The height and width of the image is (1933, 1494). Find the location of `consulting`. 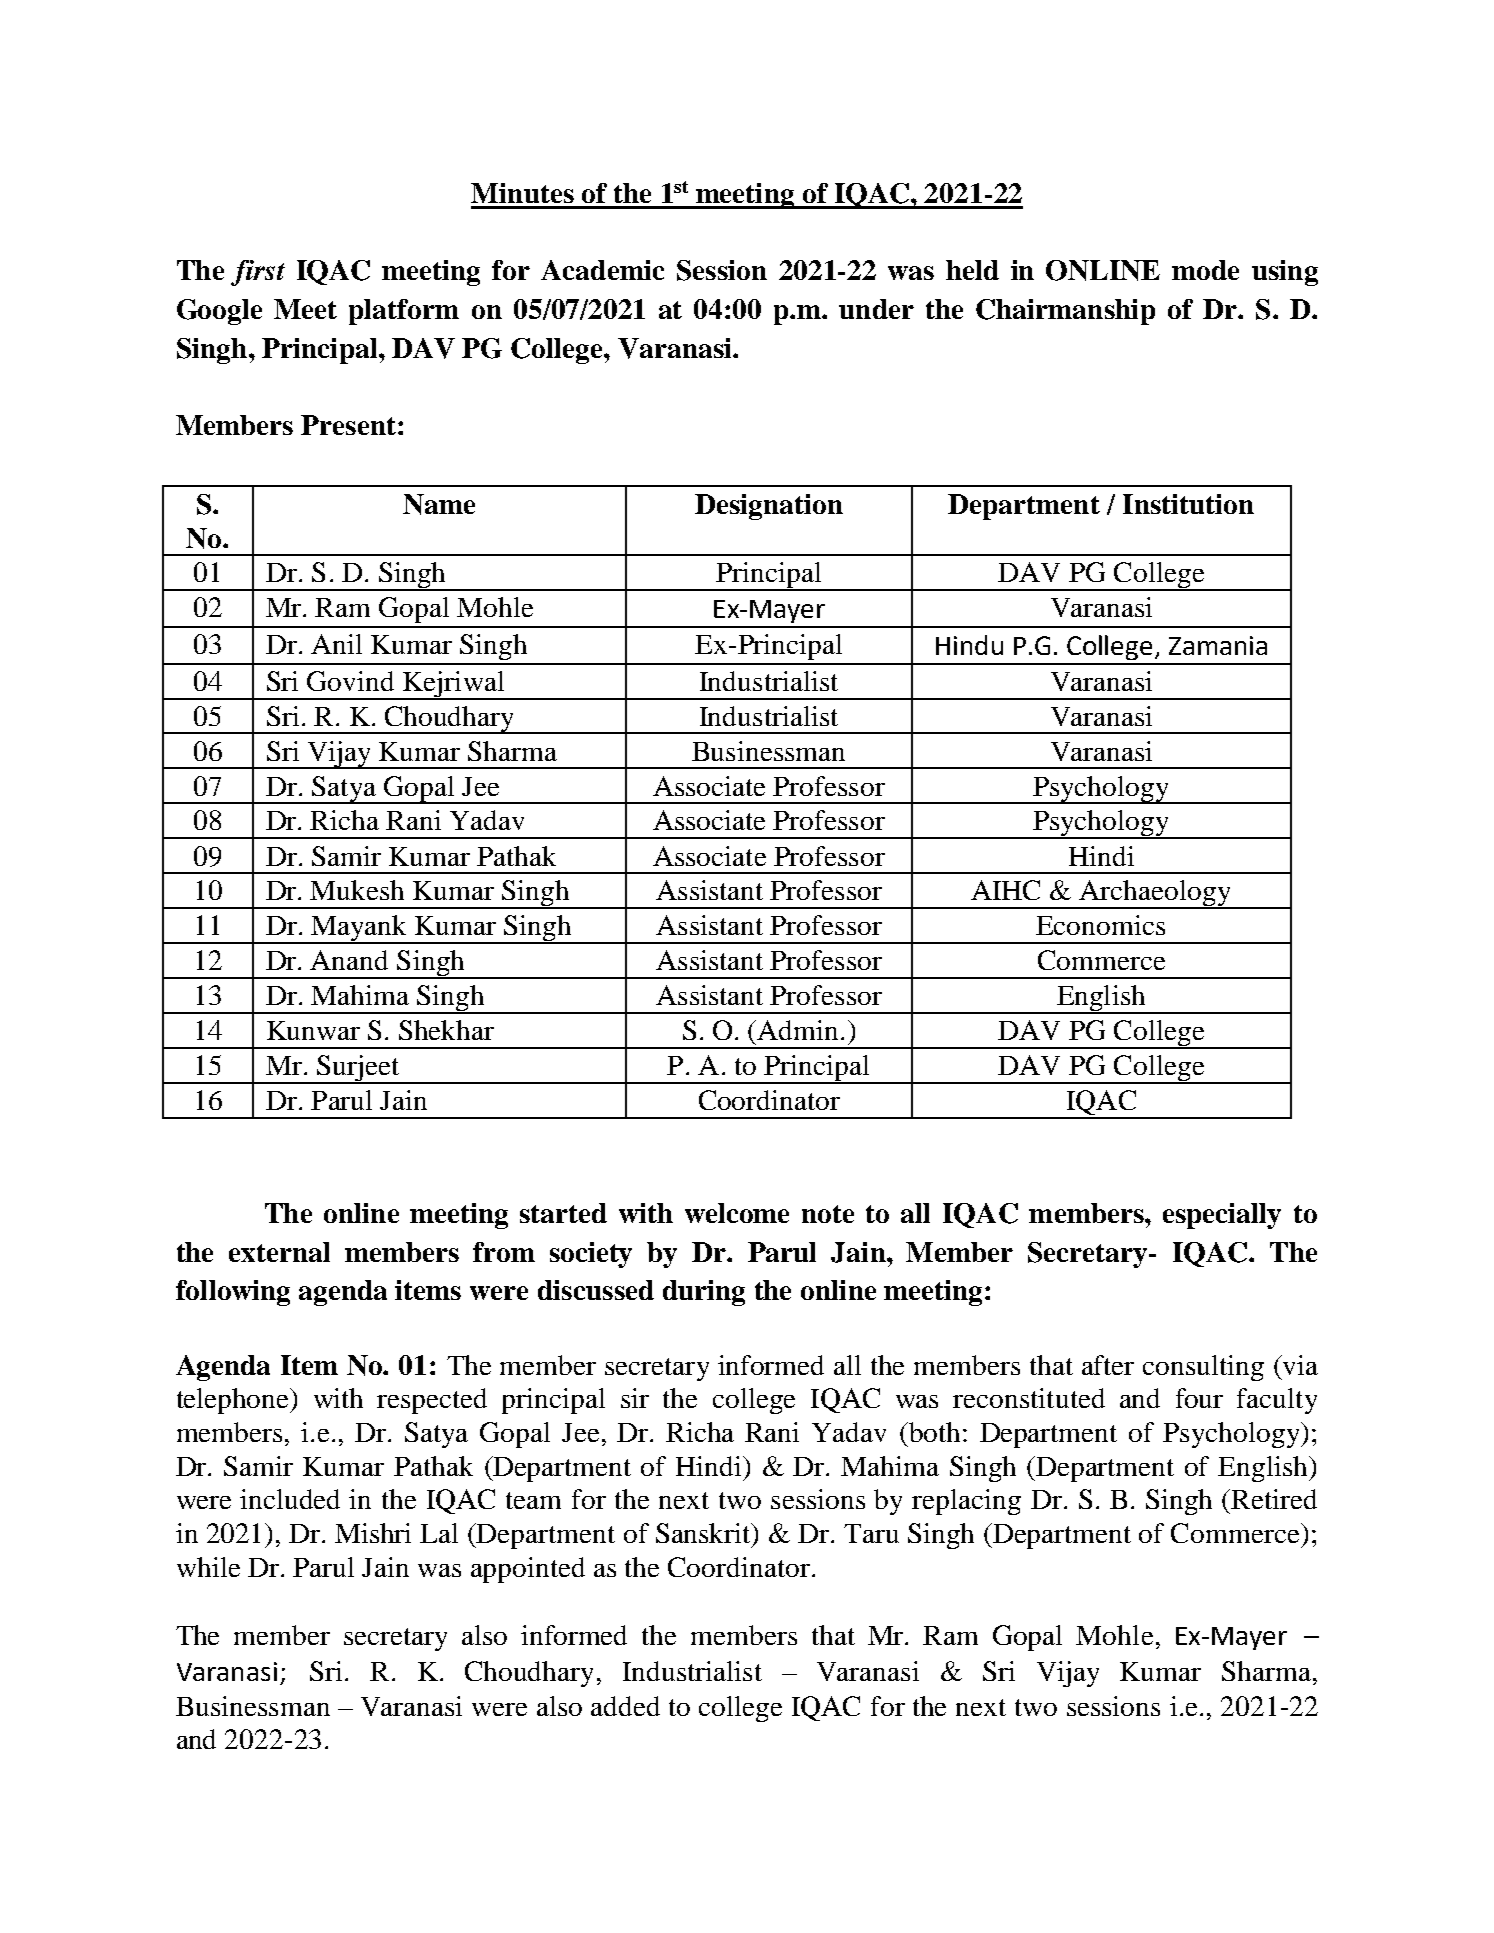

consulting is located at coordinates (1203, 1368).
